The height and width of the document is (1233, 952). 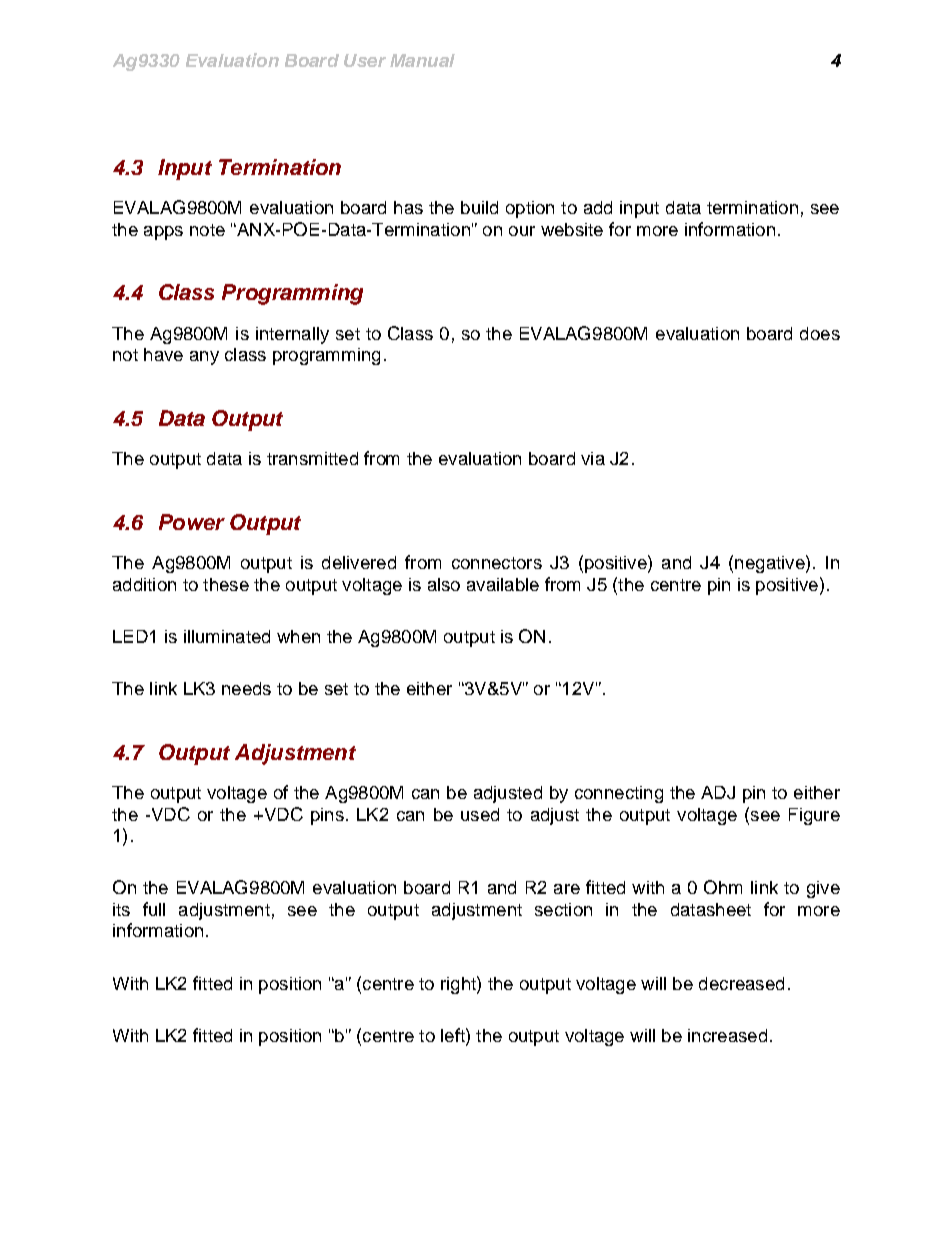 What do you see at coordinates (563, 909) in the document?
I see `section` at bounding box center [563, 909].
